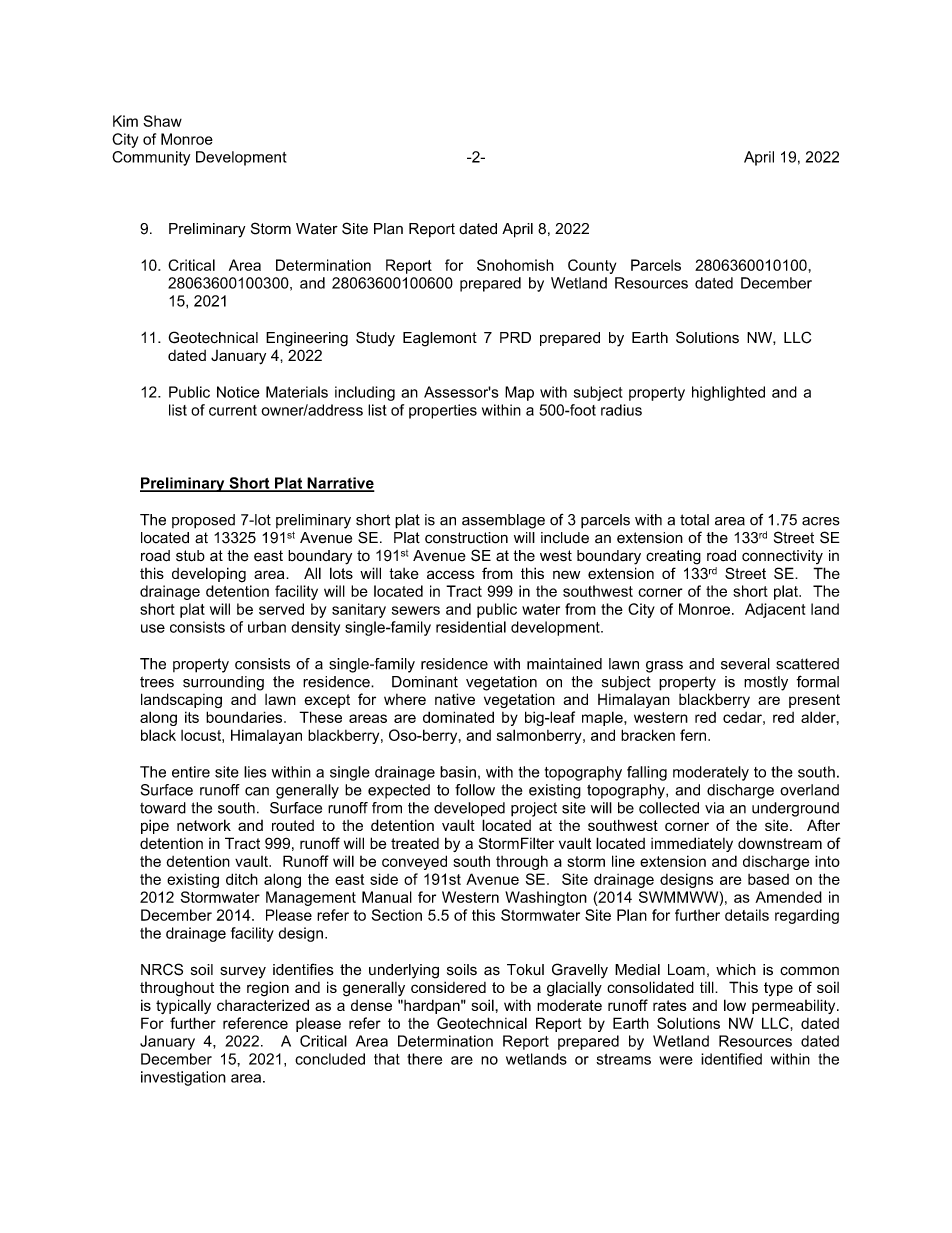 Image resolution: width=952 pixels, height=1233 pixels. I want to click on investigation, so click(183, 1078).
